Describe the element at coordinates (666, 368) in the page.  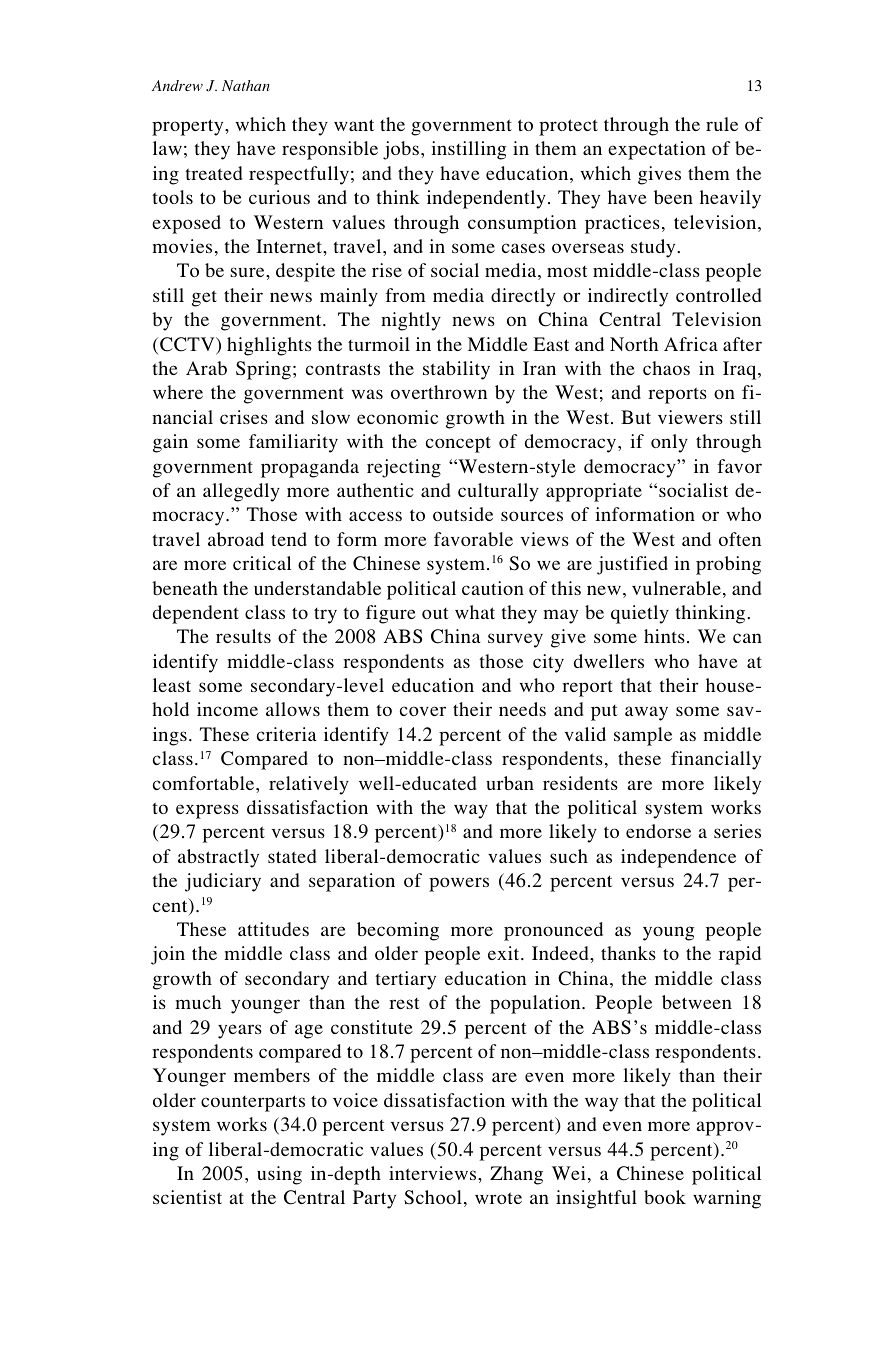
I see `chaos` at that location.
